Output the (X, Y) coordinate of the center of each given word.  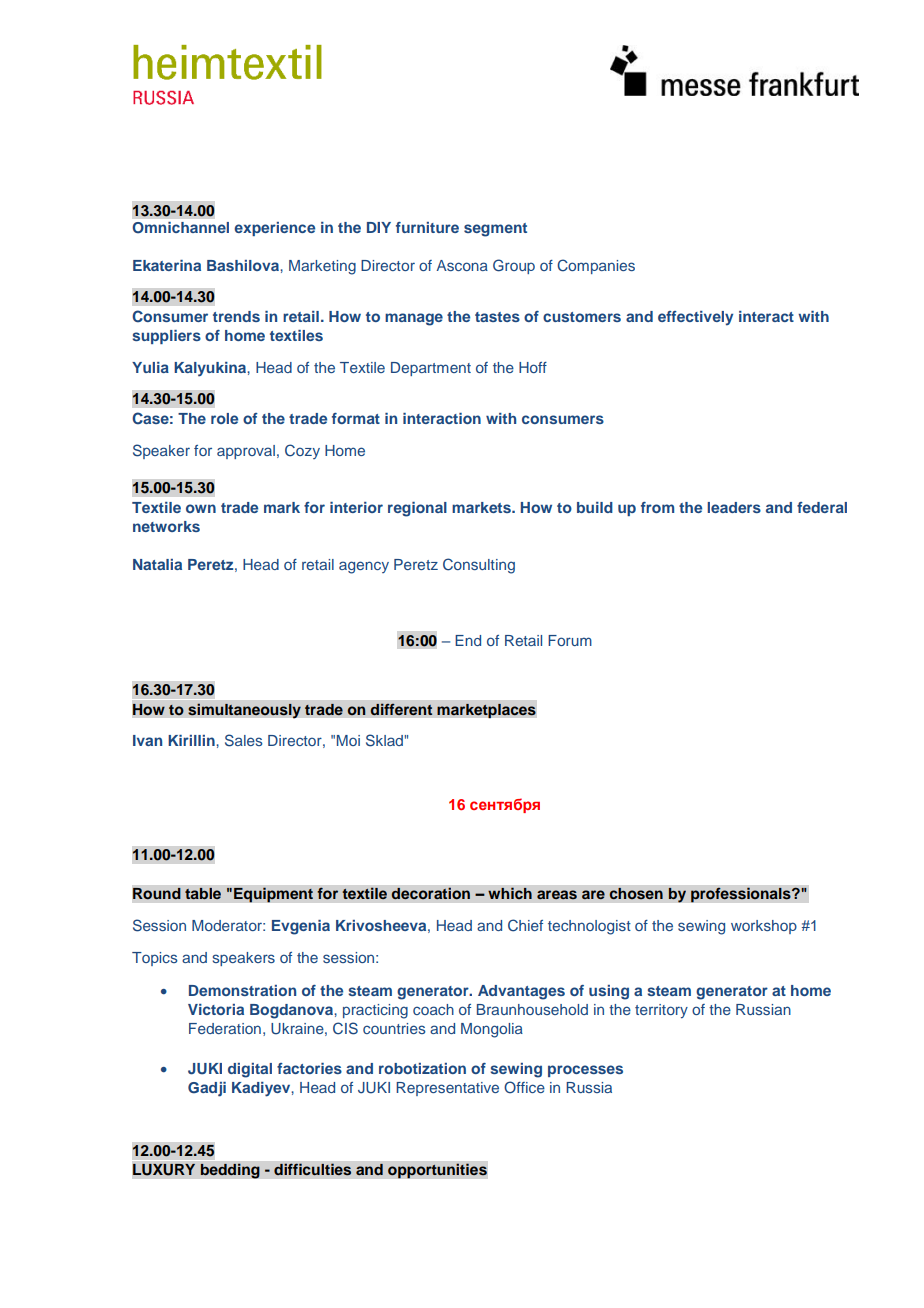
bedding (230, 1171)
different (401, 709)
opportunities (437, 1171)
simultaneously (244, 711)
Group (514, 266)
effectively (695, 318)
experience (274, 229)
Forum (570, 640)
